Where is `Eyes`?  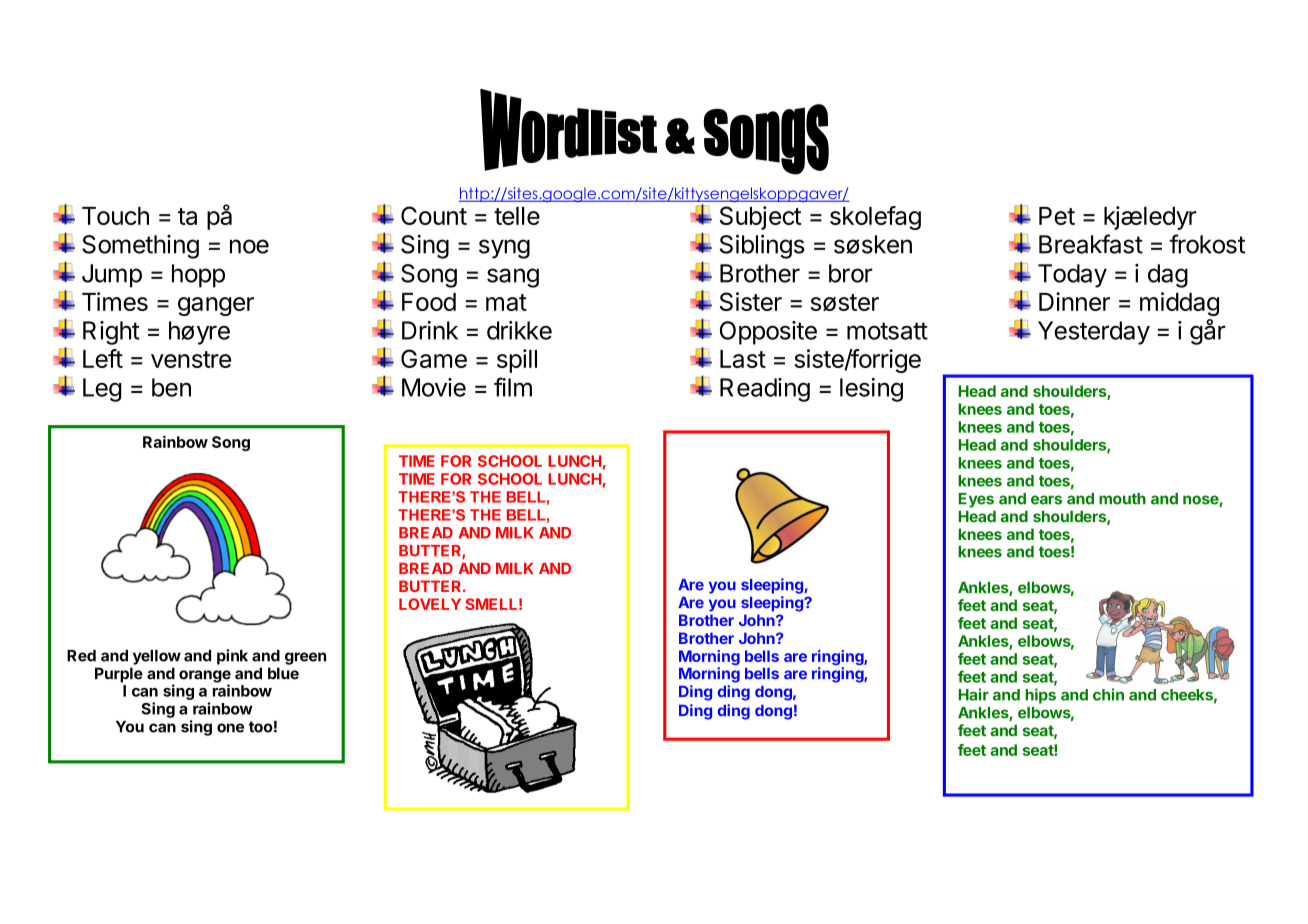
Eyes is located at coordinates (976, 500).
